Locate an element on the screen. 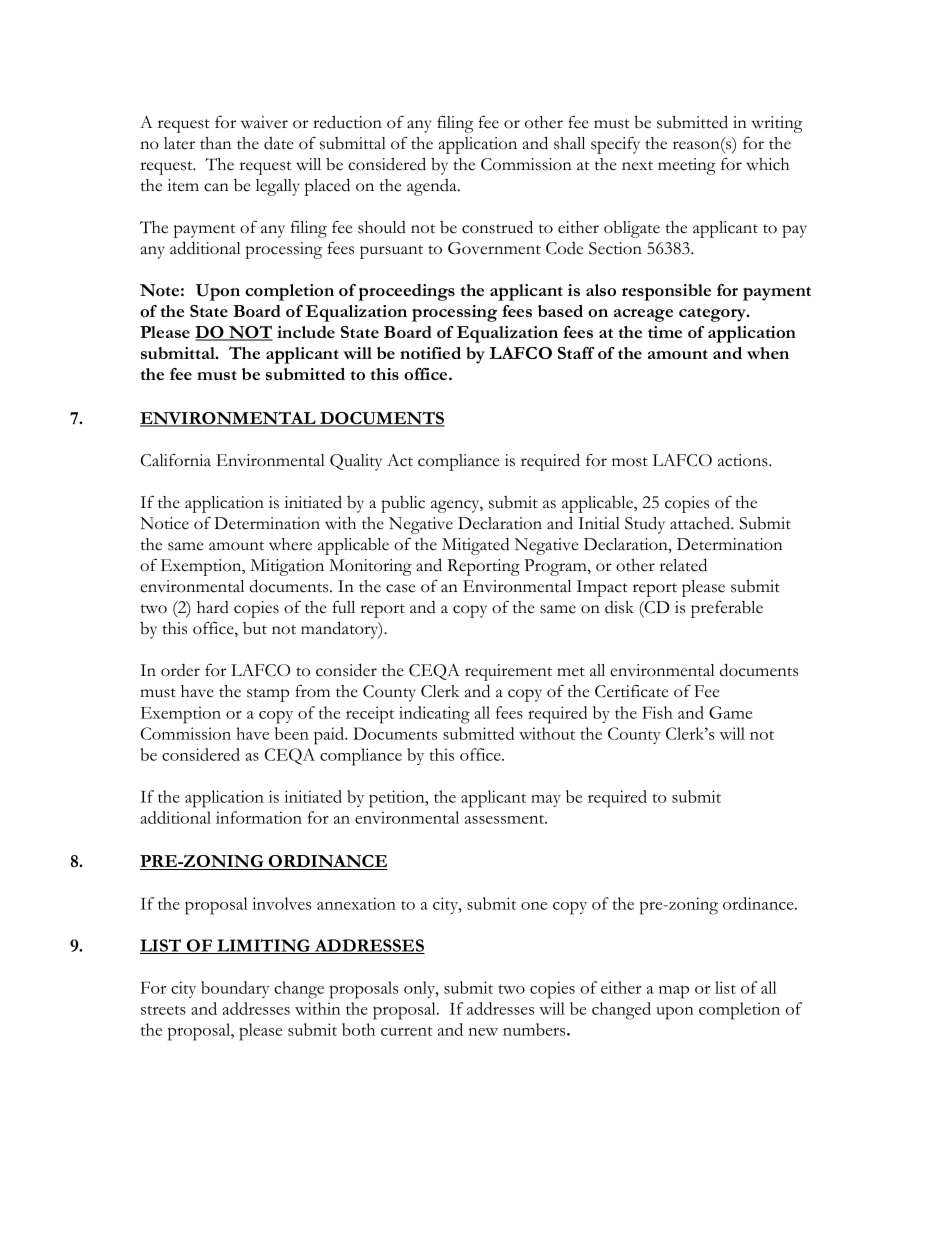 The image size is (952, 1233). meeting is located at coordinates (687, 166).
